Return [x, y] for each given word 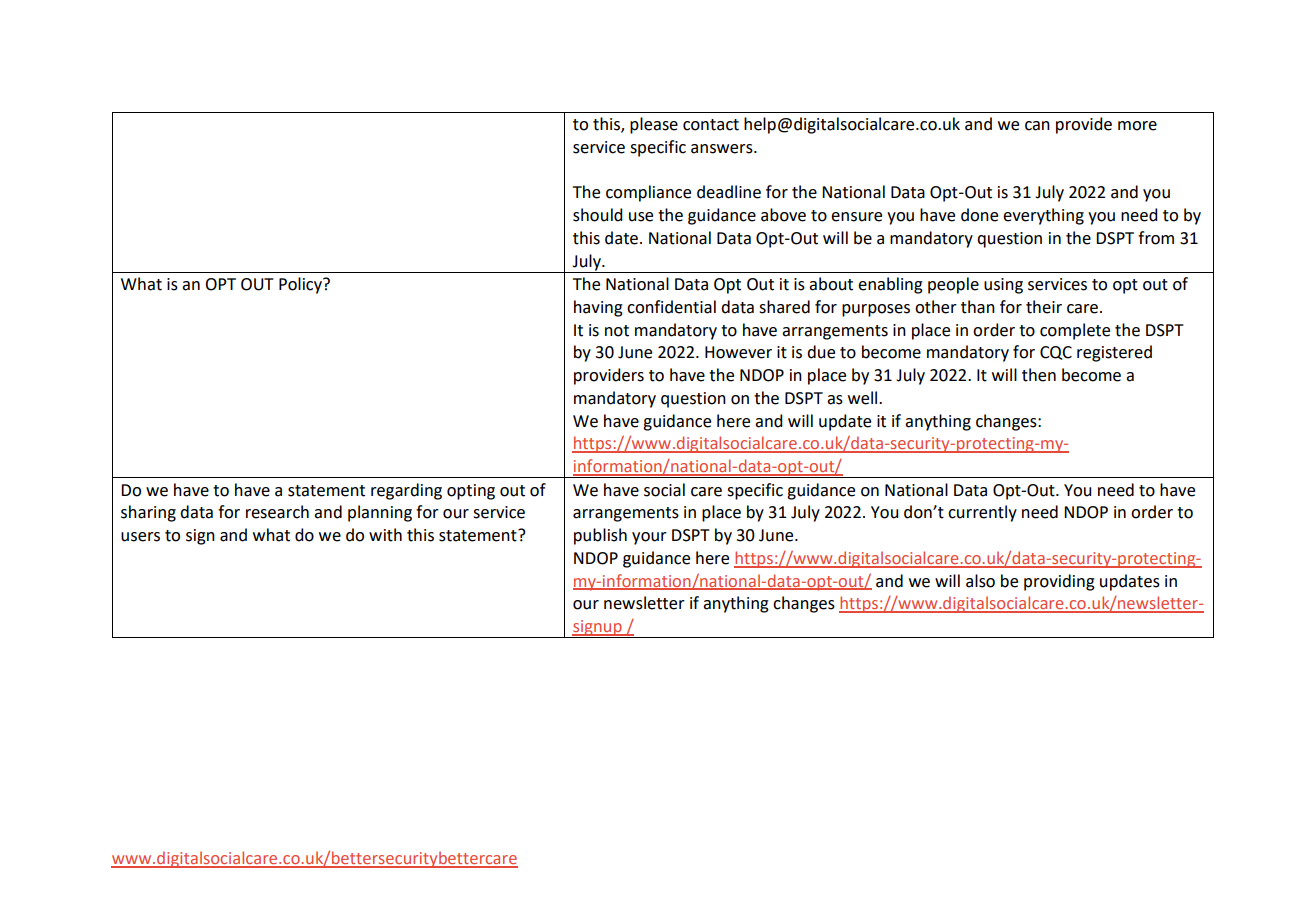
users [140, 537]
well [864, 398]
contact [711, 125]
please [654, 125]
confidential [671, 307]
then [1039, 375]
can [1037, 126]
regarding [406, 491]
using [1003, 286]
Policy [301, 285]
